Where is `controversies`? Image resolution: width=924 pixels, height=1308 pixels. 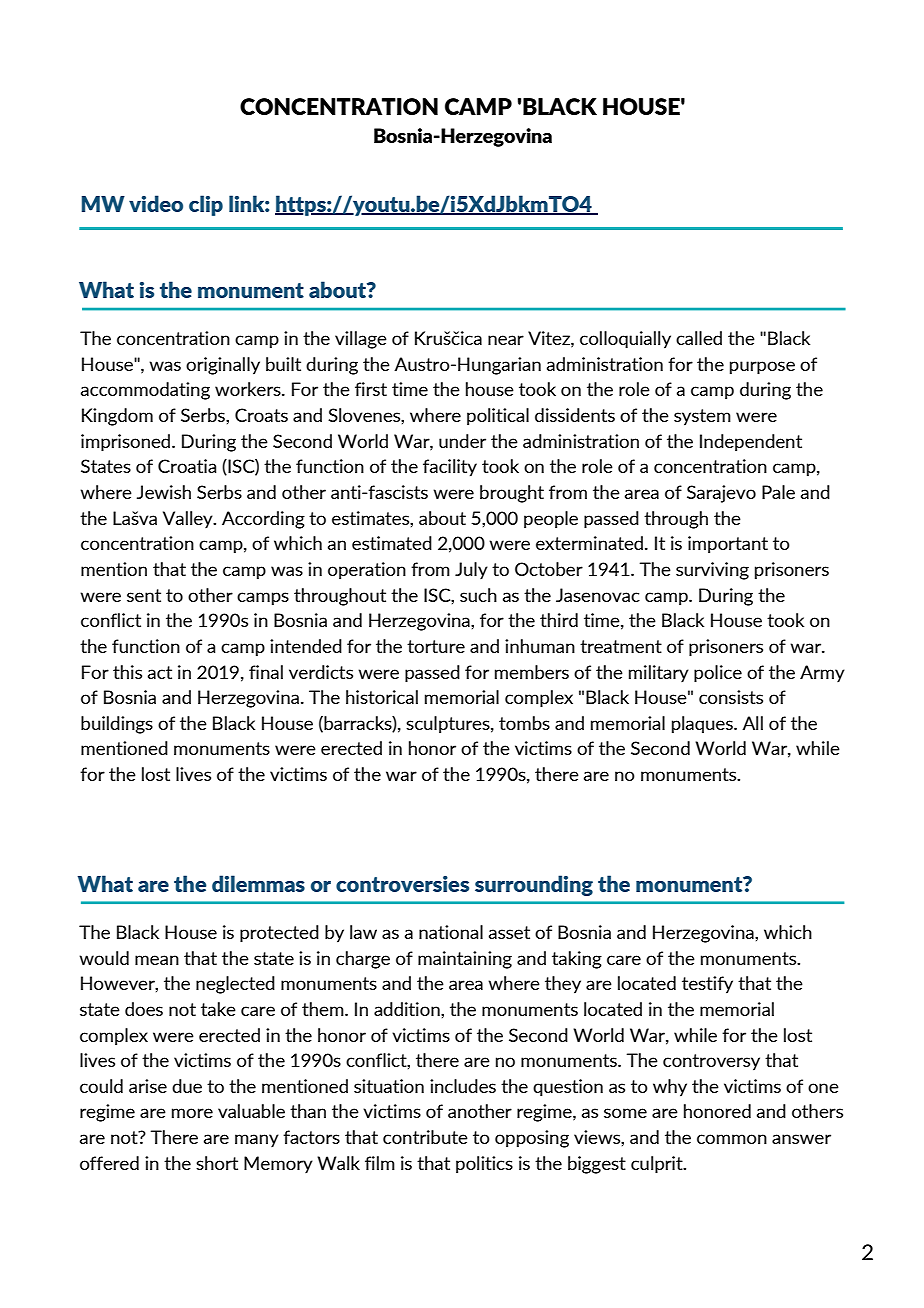
controversies is located at coordinates (402, 884).
